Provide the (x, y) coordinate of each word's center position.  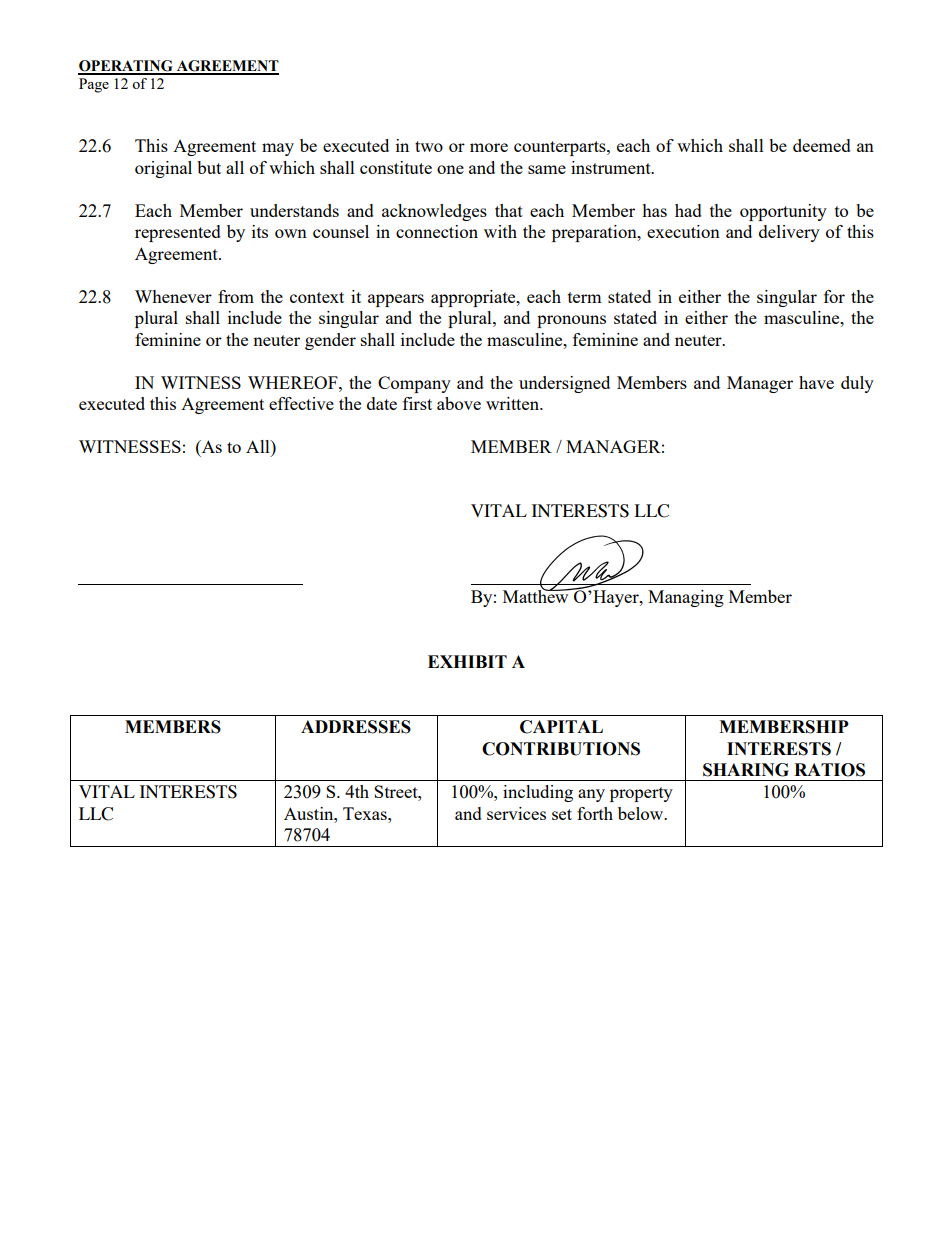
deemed (822, 145)
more (489, 147)
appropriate (474, 298)
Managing (686, 598)
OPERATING (126, 67)
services (516, 813)
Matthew (537, 595)
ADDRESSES (356, 727)
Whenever (173, 296)
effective (301, 403)
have (816, 382)
